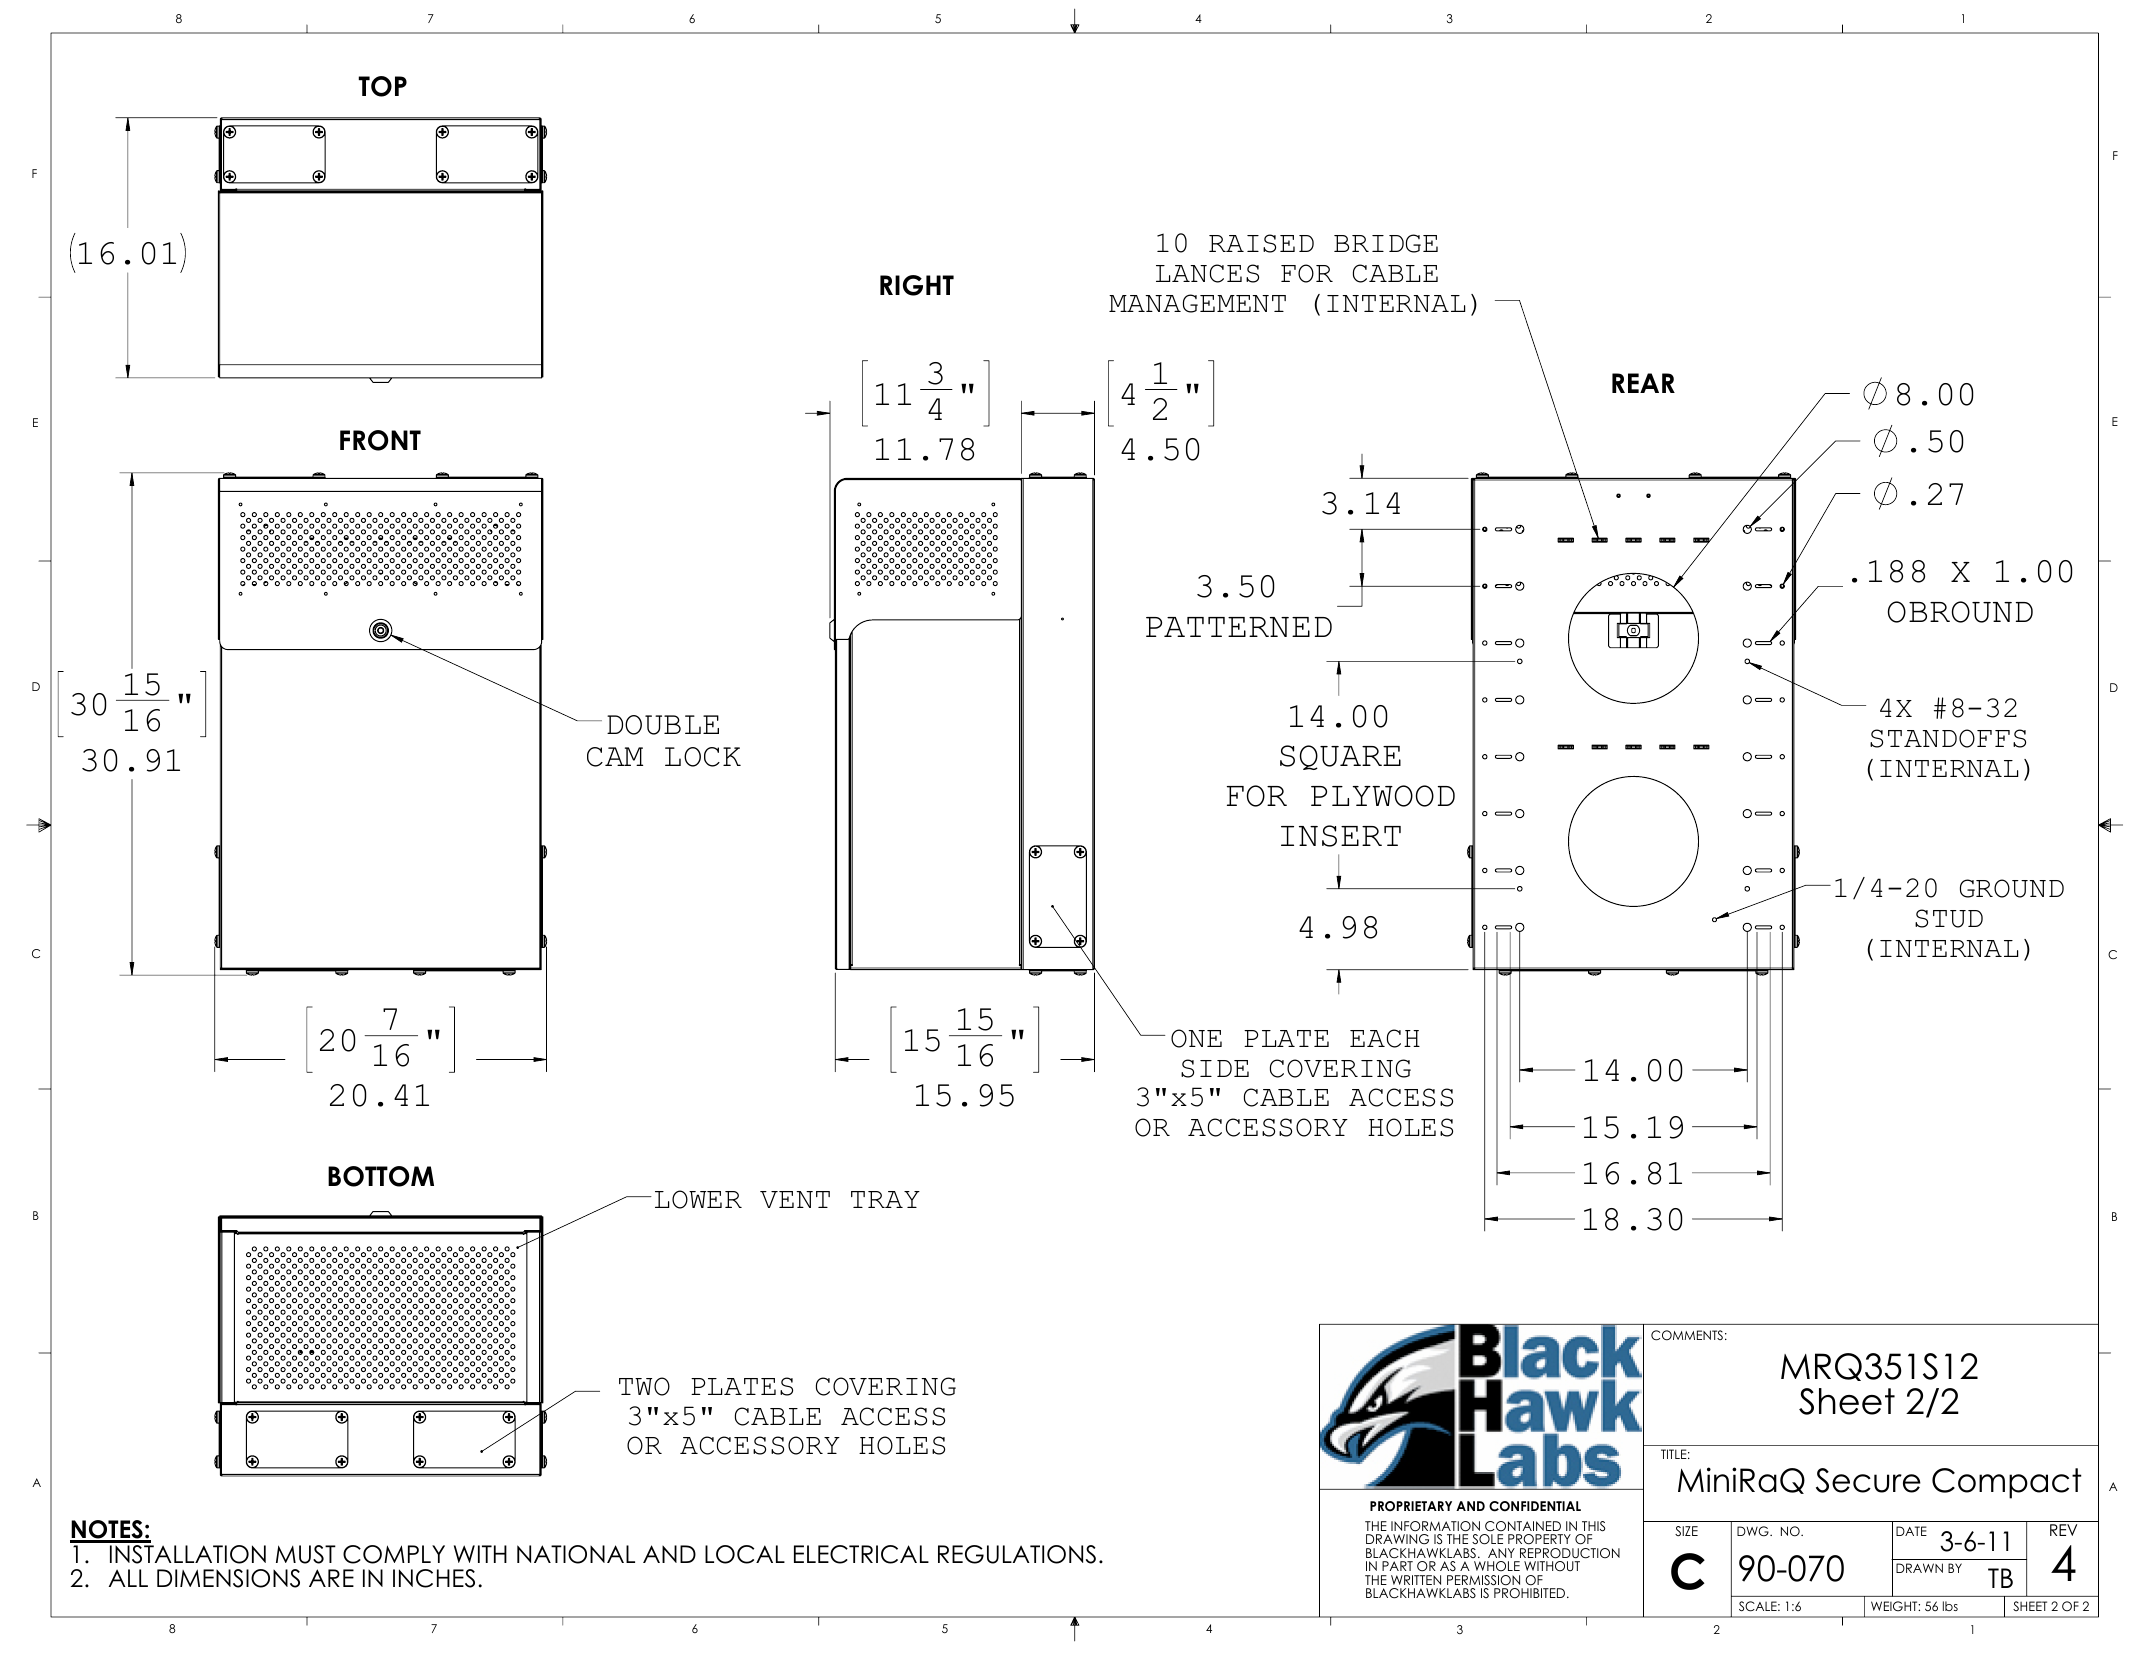 This screenshot has height=1657, width=2145. What do you see at coordinates (1643, 383) in the screenshot?
I see `REAR` at bounding box center [1643, 383].
